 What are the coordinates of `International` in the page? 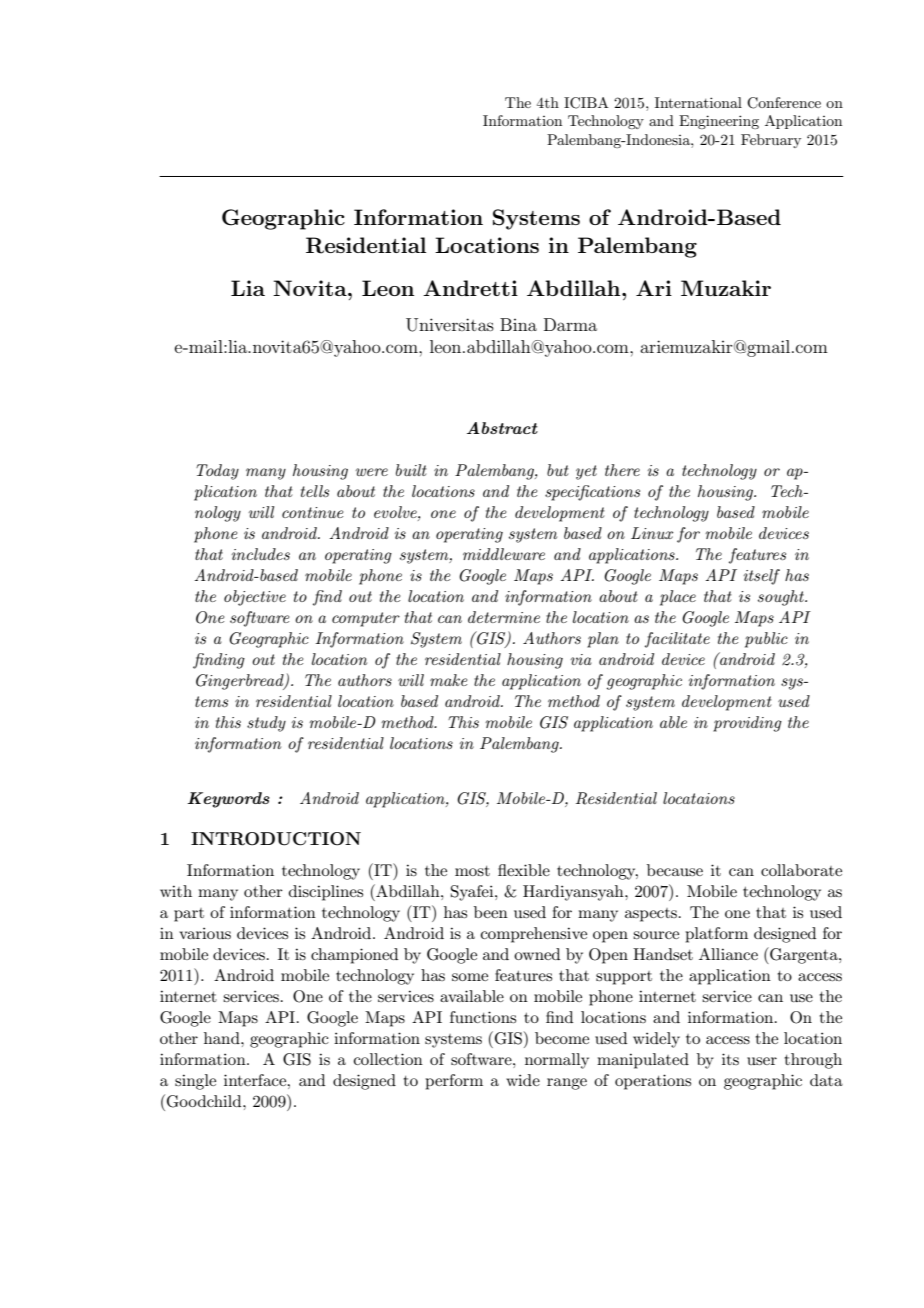 It's located at (698, 102).
